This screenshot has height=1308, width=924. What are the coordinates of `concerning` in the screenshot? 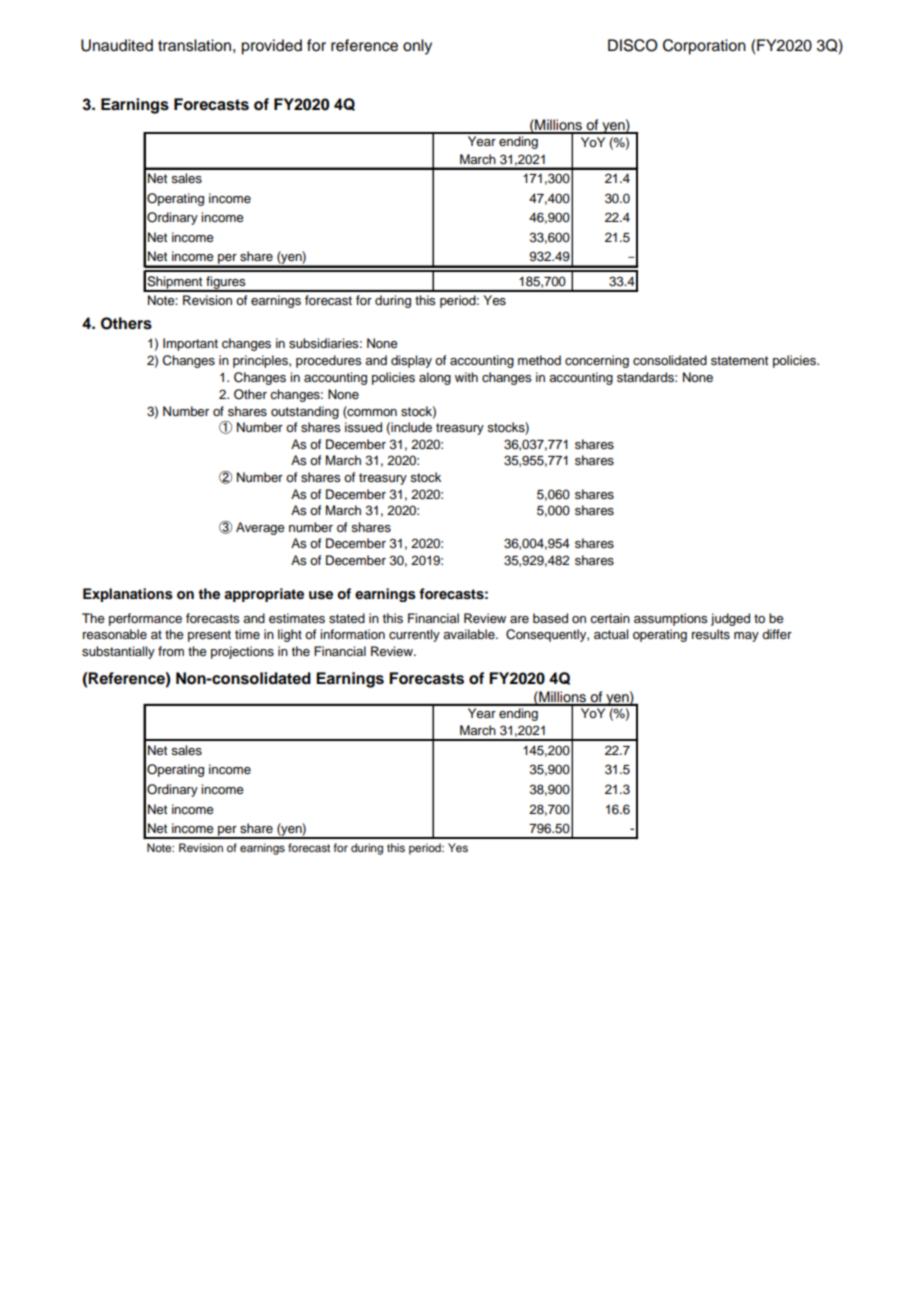 It's located at (597, 361).
